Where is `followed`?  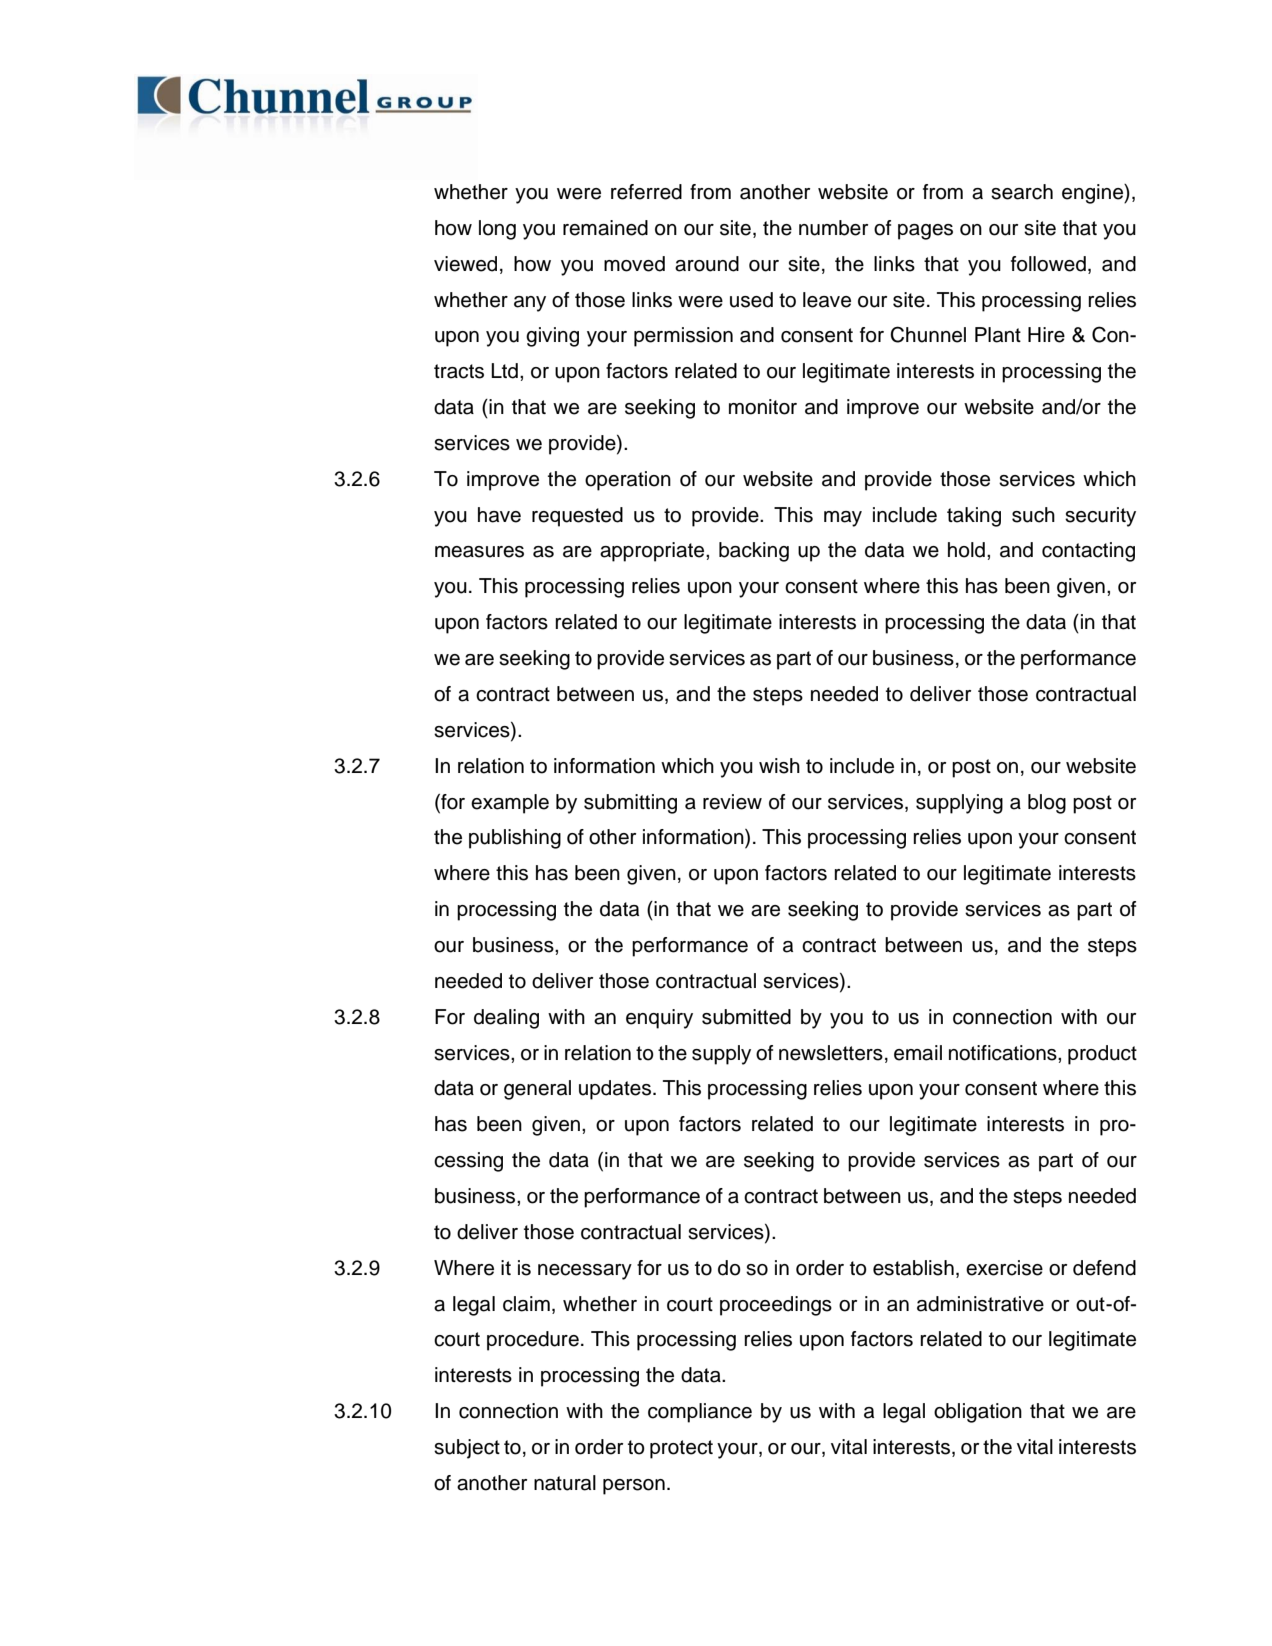 followed is located at coordinates (1048, 264).
